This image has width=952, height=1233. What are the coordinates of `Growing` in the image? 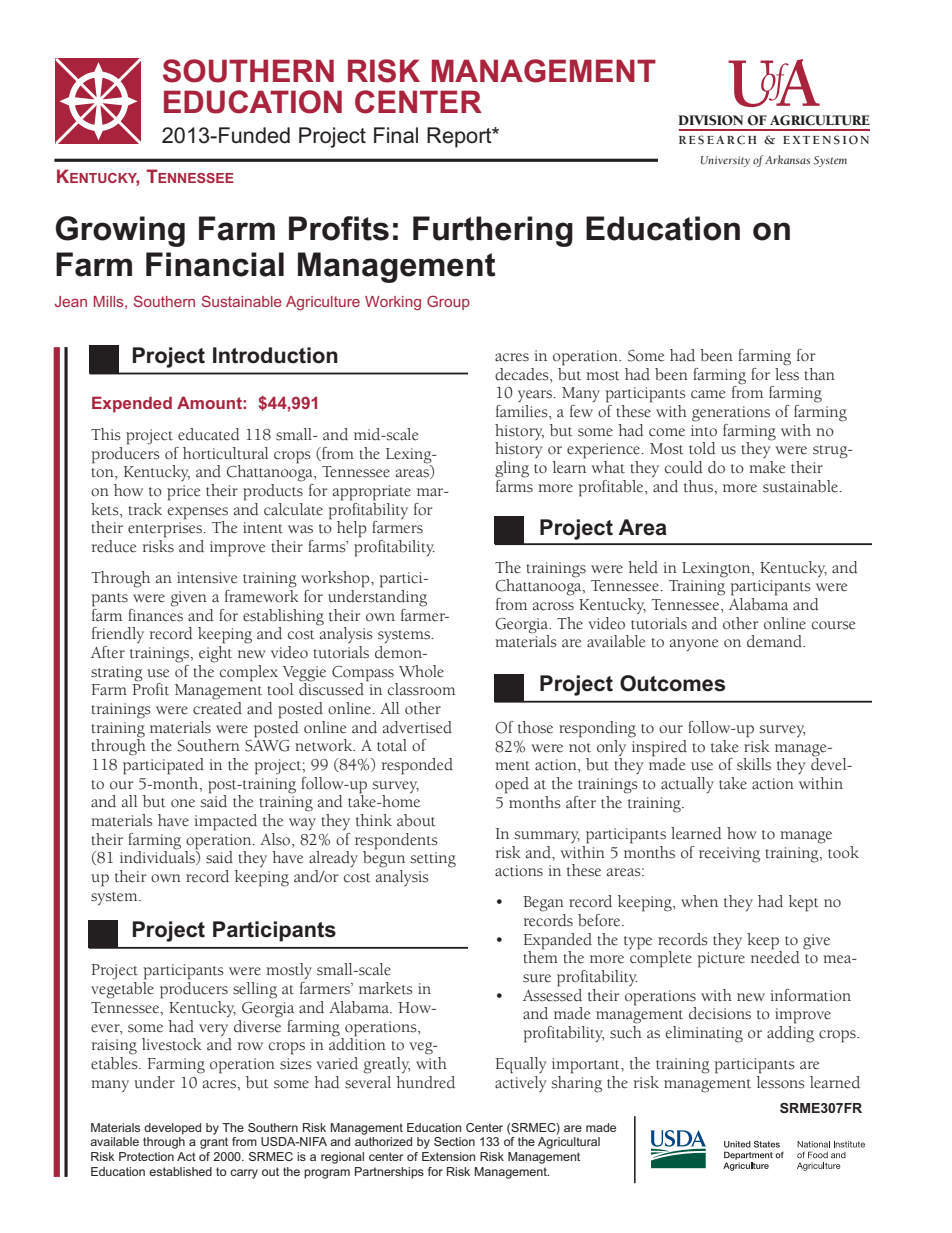 It's located at (120, 231).
